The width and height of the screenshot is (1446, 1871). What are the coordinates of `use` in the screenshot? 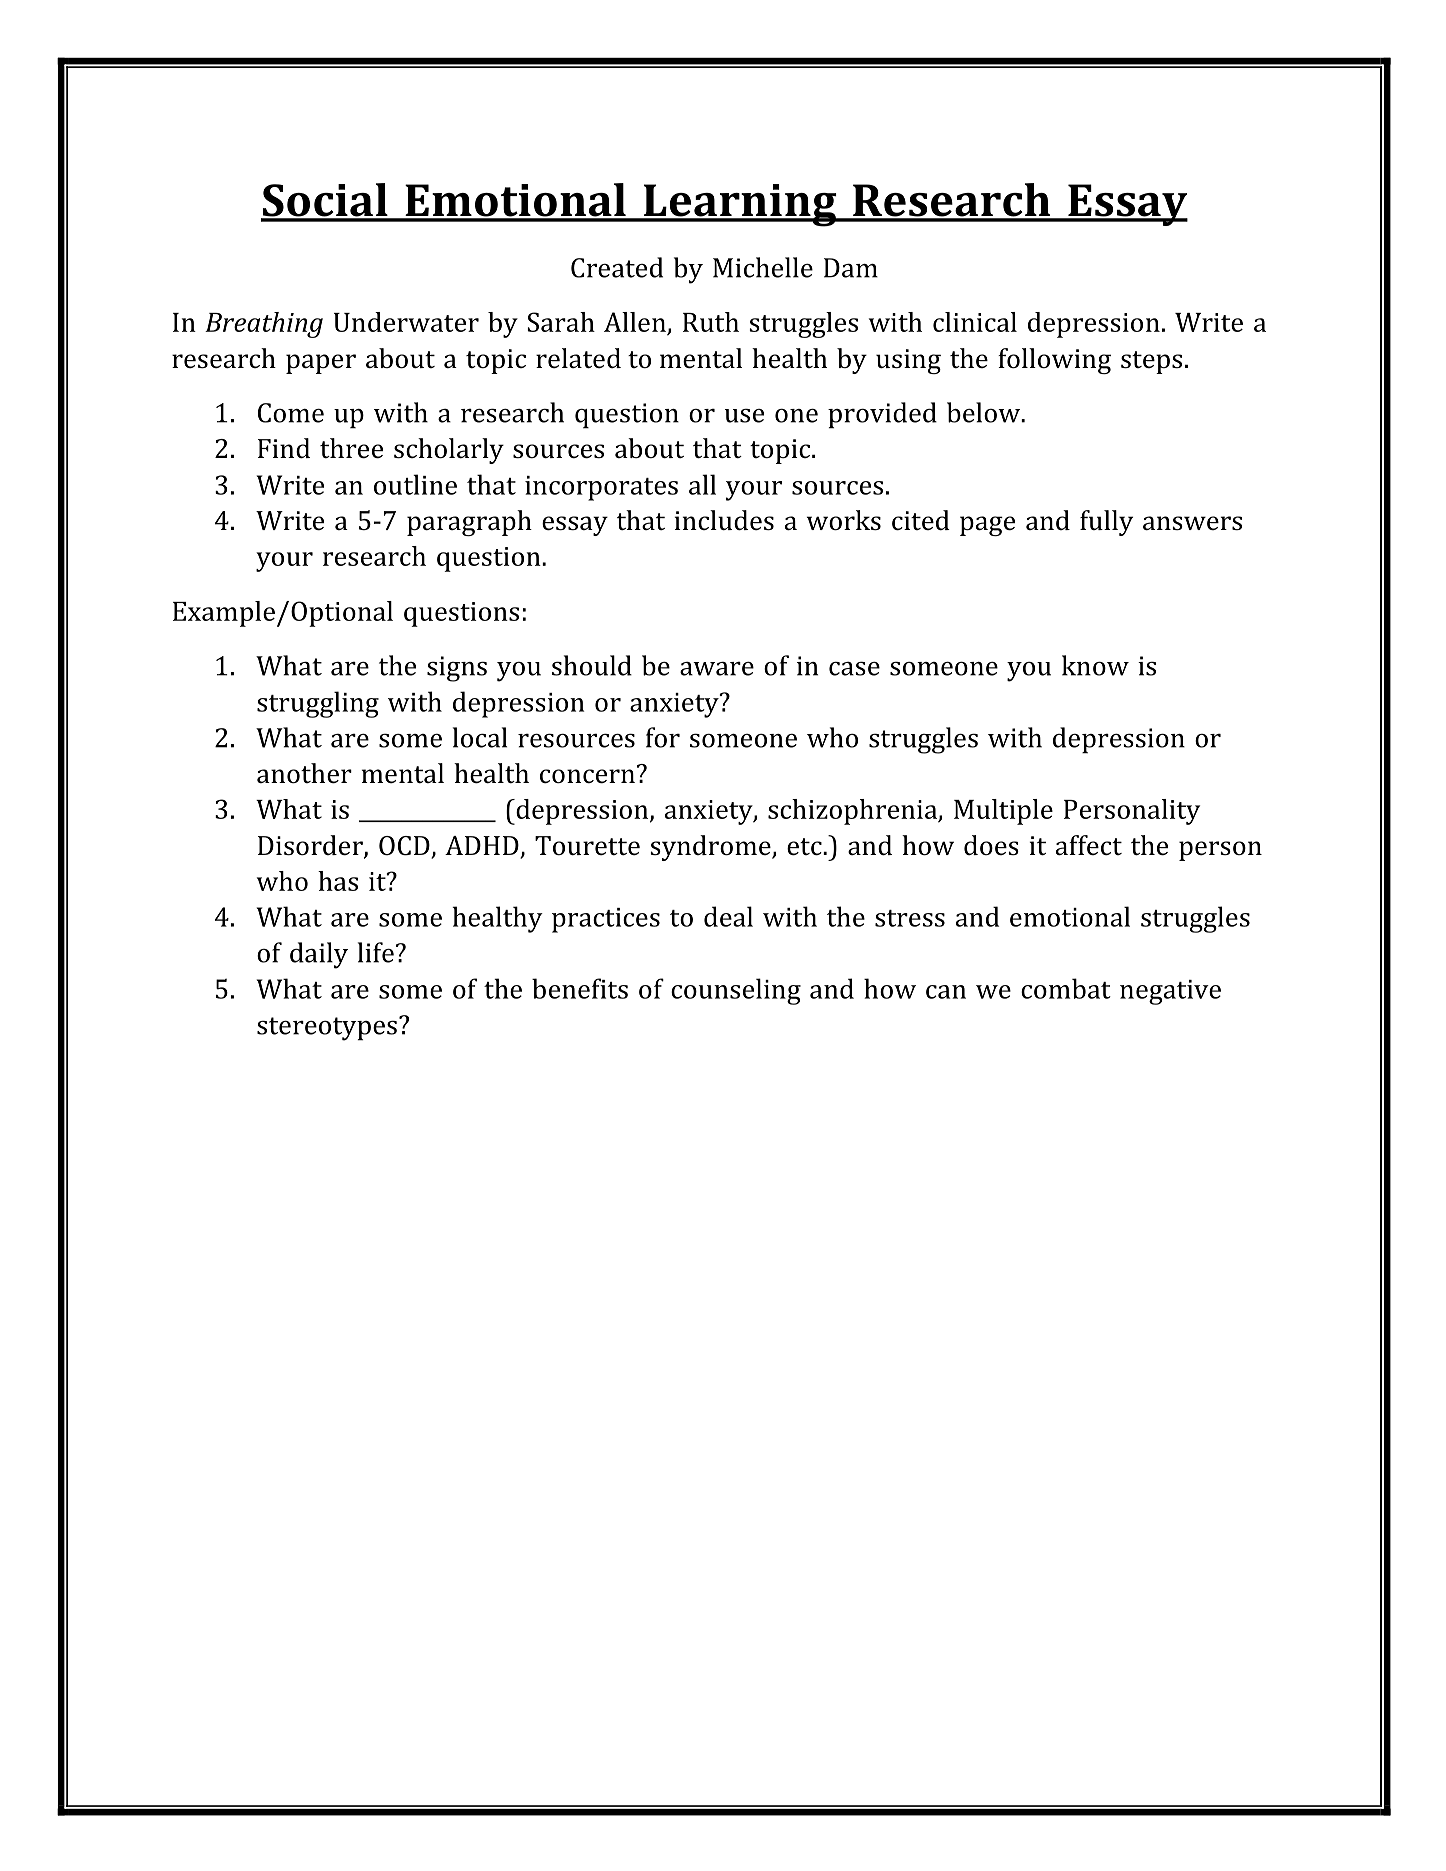 It's located at (744, 416).
